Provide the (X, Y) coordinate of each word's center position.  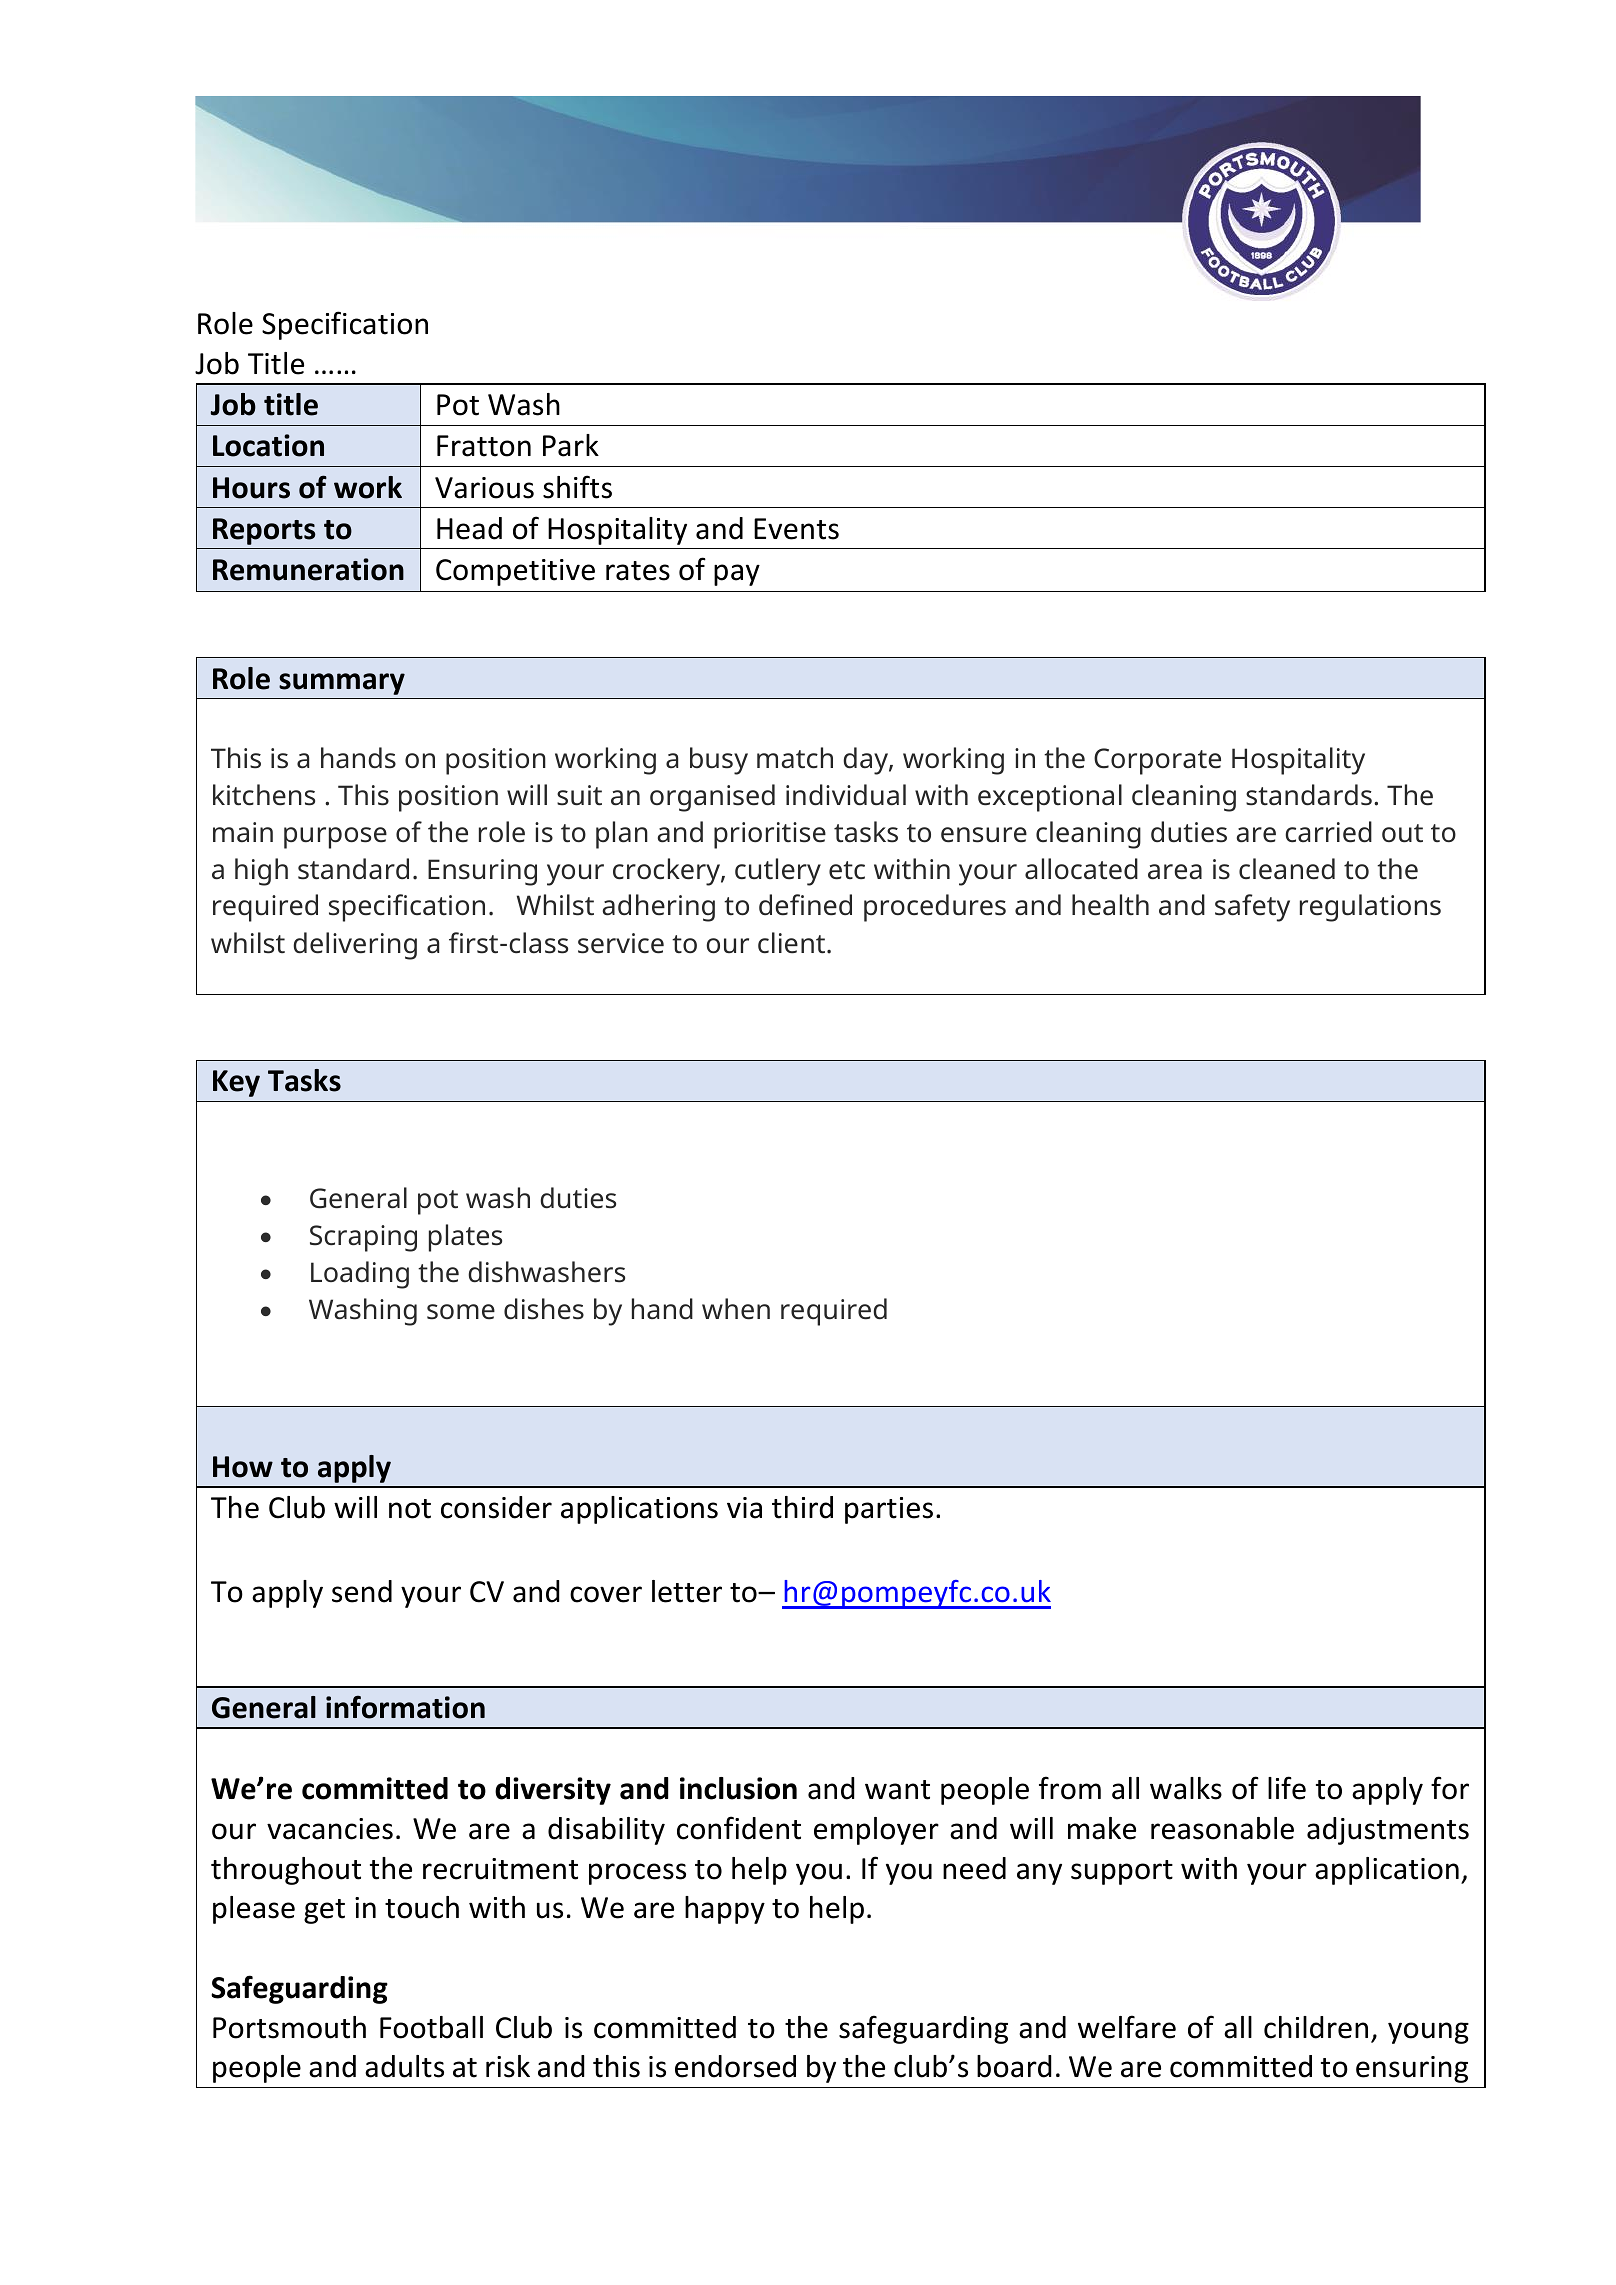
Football (431, 2027)
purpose (335, 838)
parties (889, 1510)
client (791, 943)
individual (846, 795)
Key (236, 1083)
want (897, 1790)
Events (796, 529)
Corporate (1157, 761)
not (410, 1509)
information (405, 1707)
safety (1252, 908)
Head (469, 528)
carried (1328, 832)
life (1287, 1788)
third (802, 1507)
